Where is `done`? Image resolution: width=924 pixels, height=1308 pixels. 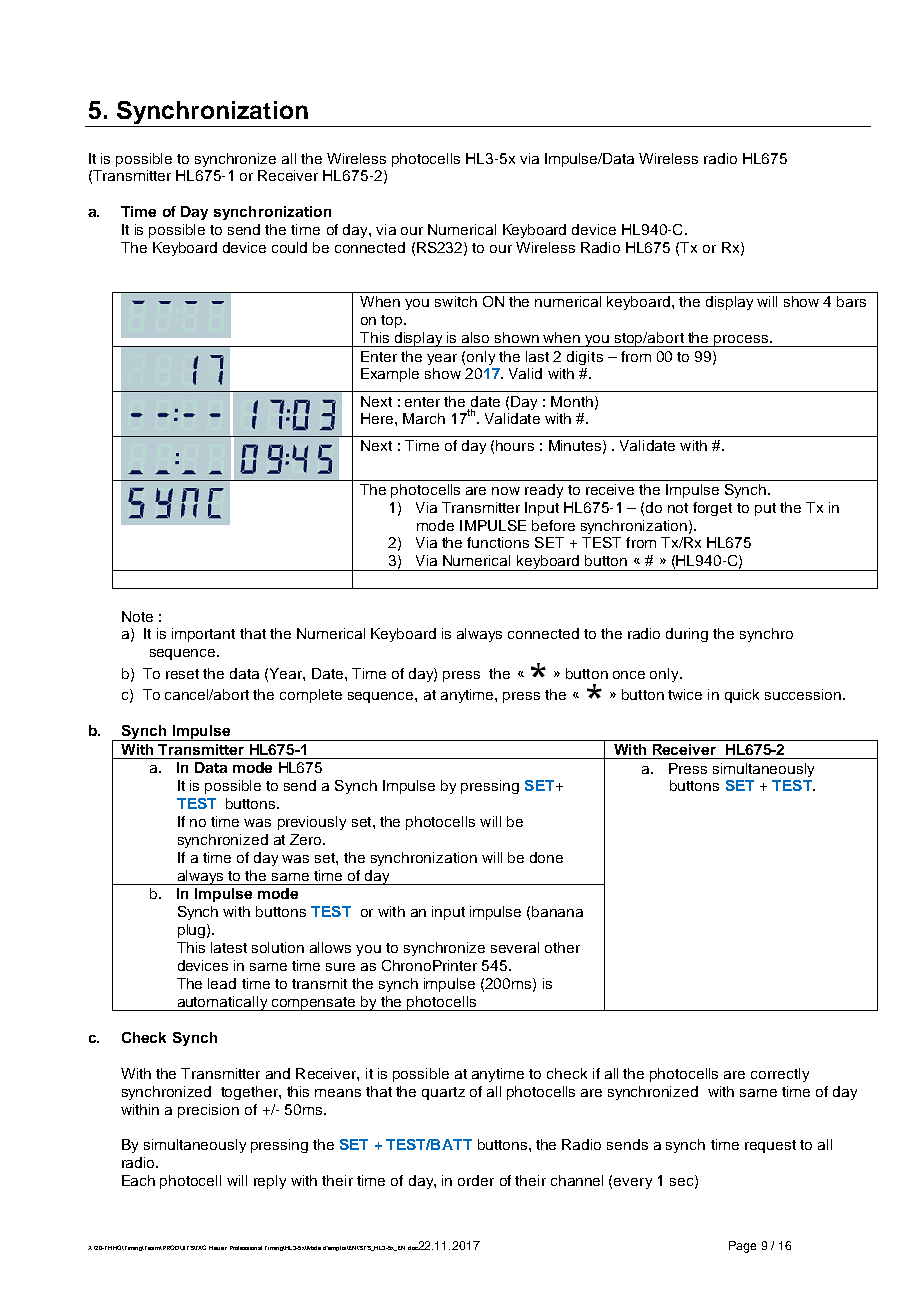 done is located at coordinates (546, 857).
